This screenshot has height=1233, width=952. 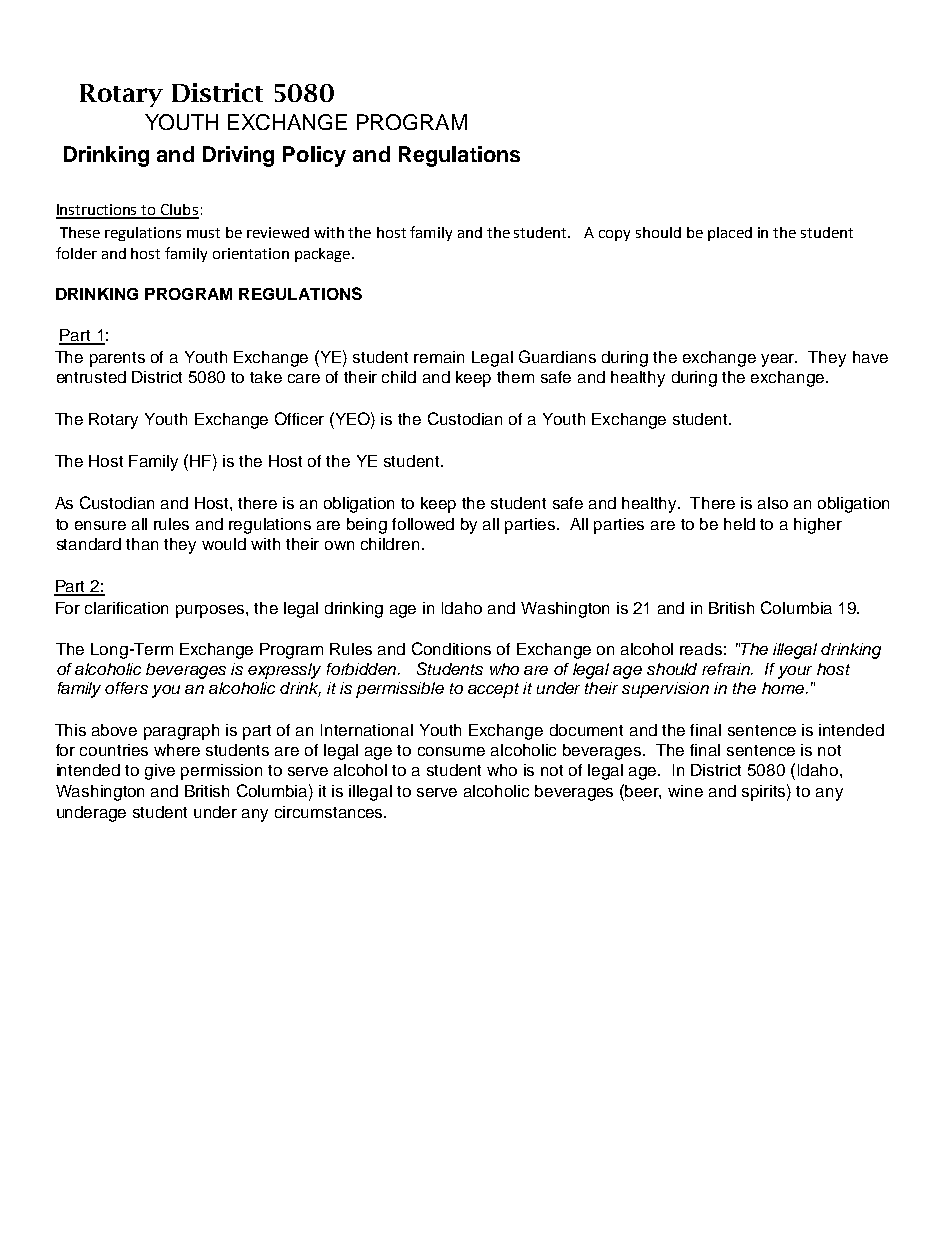 What do you see at coordinates (779, 360) in the screenshot?
I see `year` at bounding box center [779, 360].
